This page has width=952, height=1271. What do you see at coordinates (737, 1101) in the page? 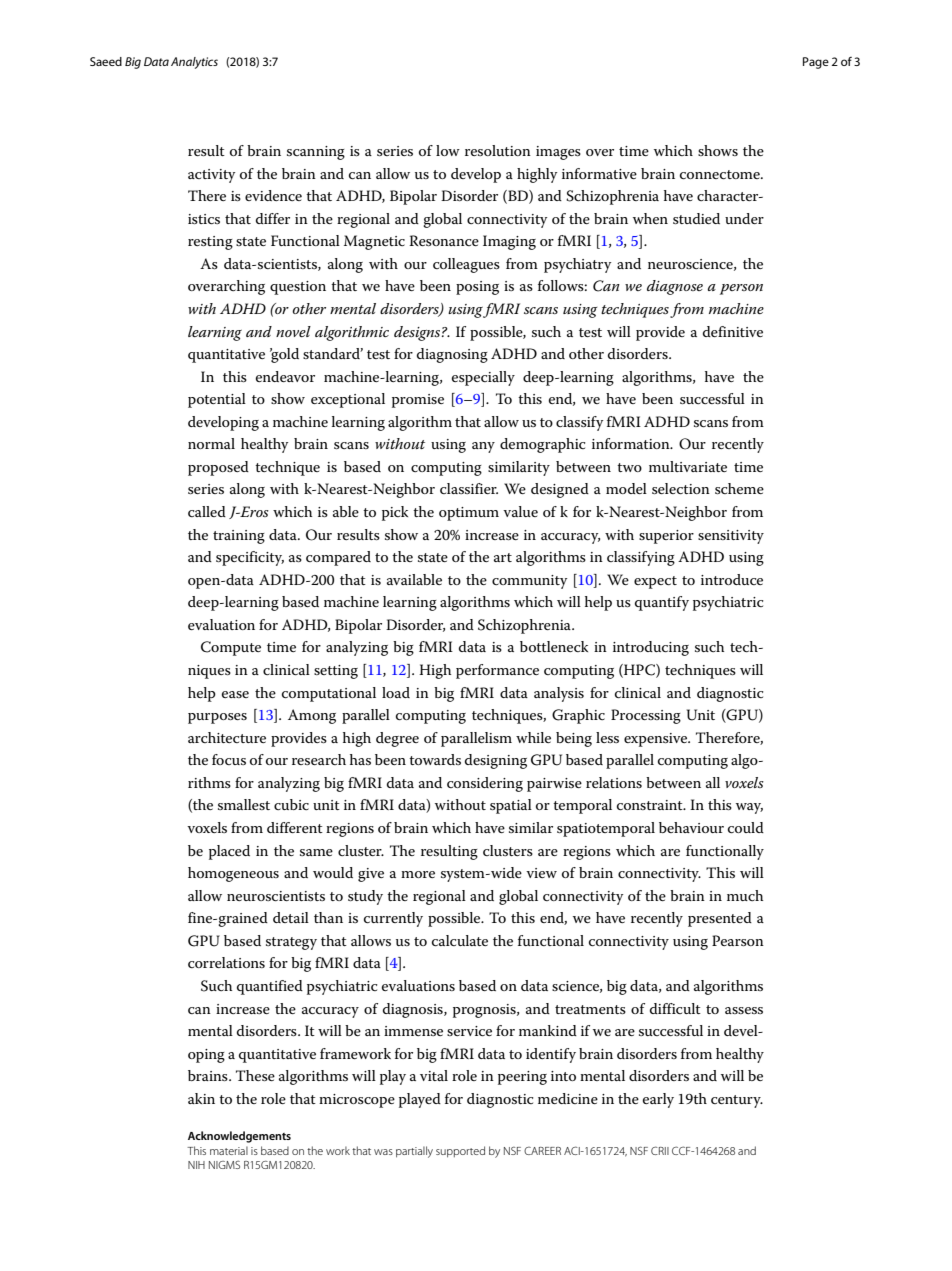
I see `century` at bounding box center [737, 1101].
